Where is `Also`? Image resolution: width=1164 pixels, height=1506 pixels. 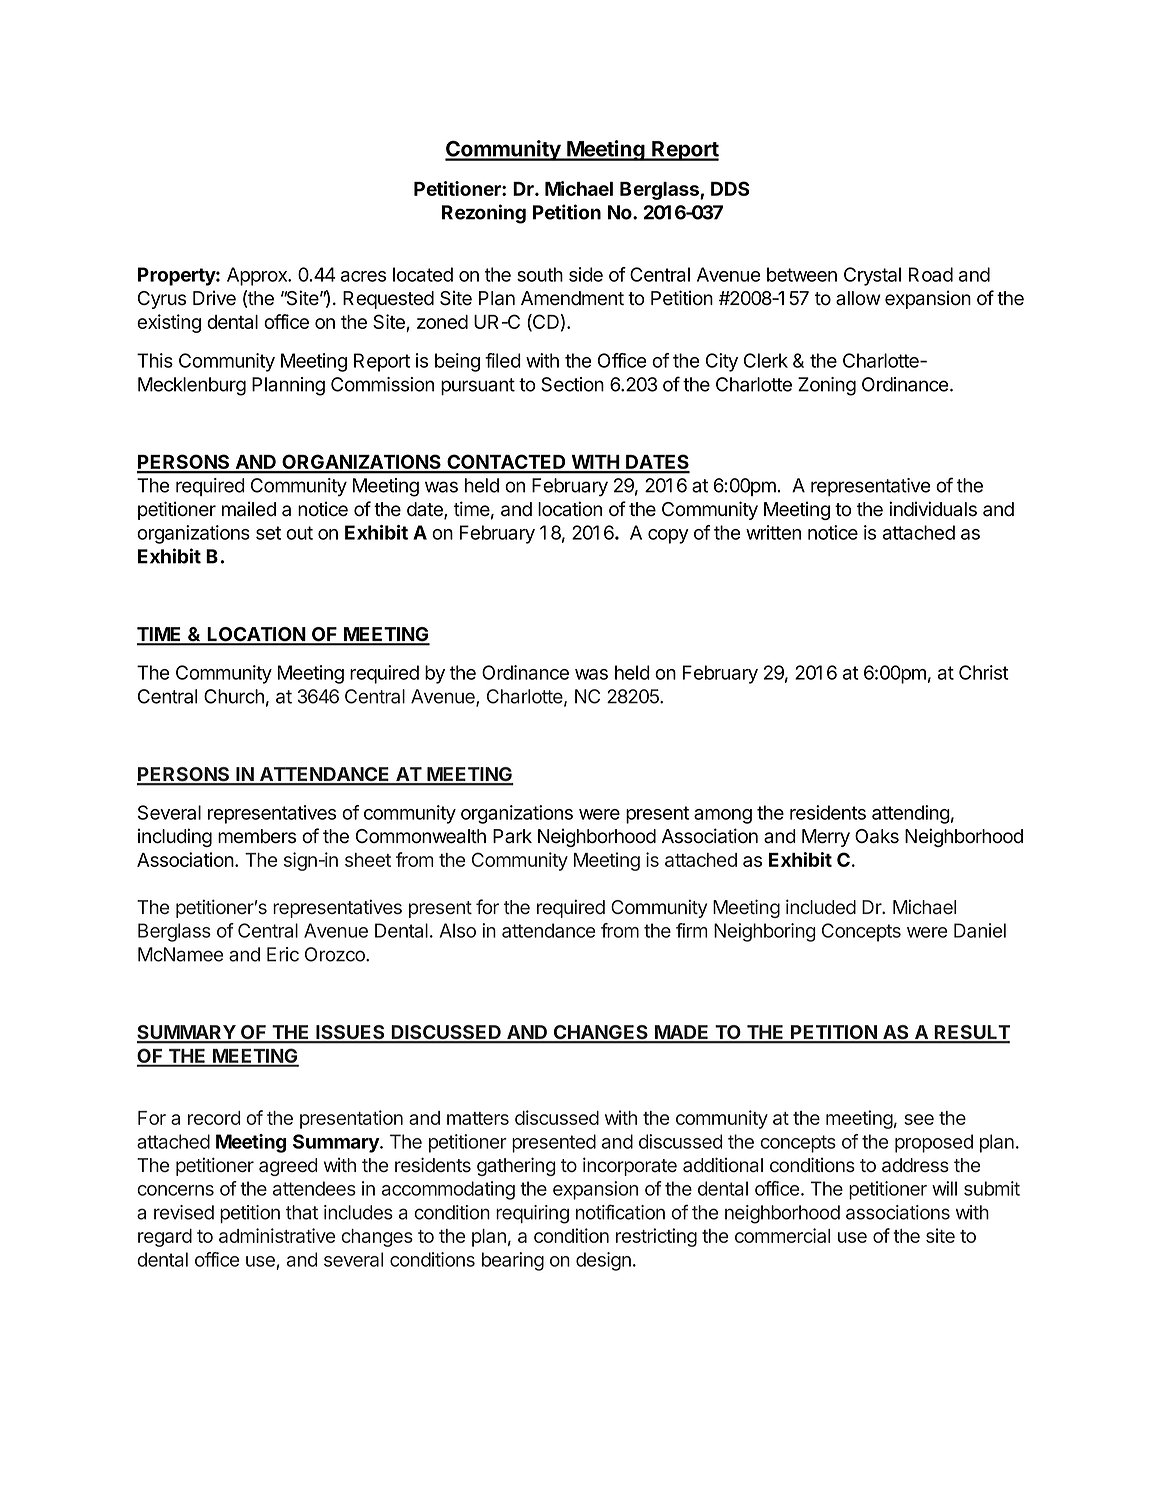 Also is located at coordinates (458, 930).
